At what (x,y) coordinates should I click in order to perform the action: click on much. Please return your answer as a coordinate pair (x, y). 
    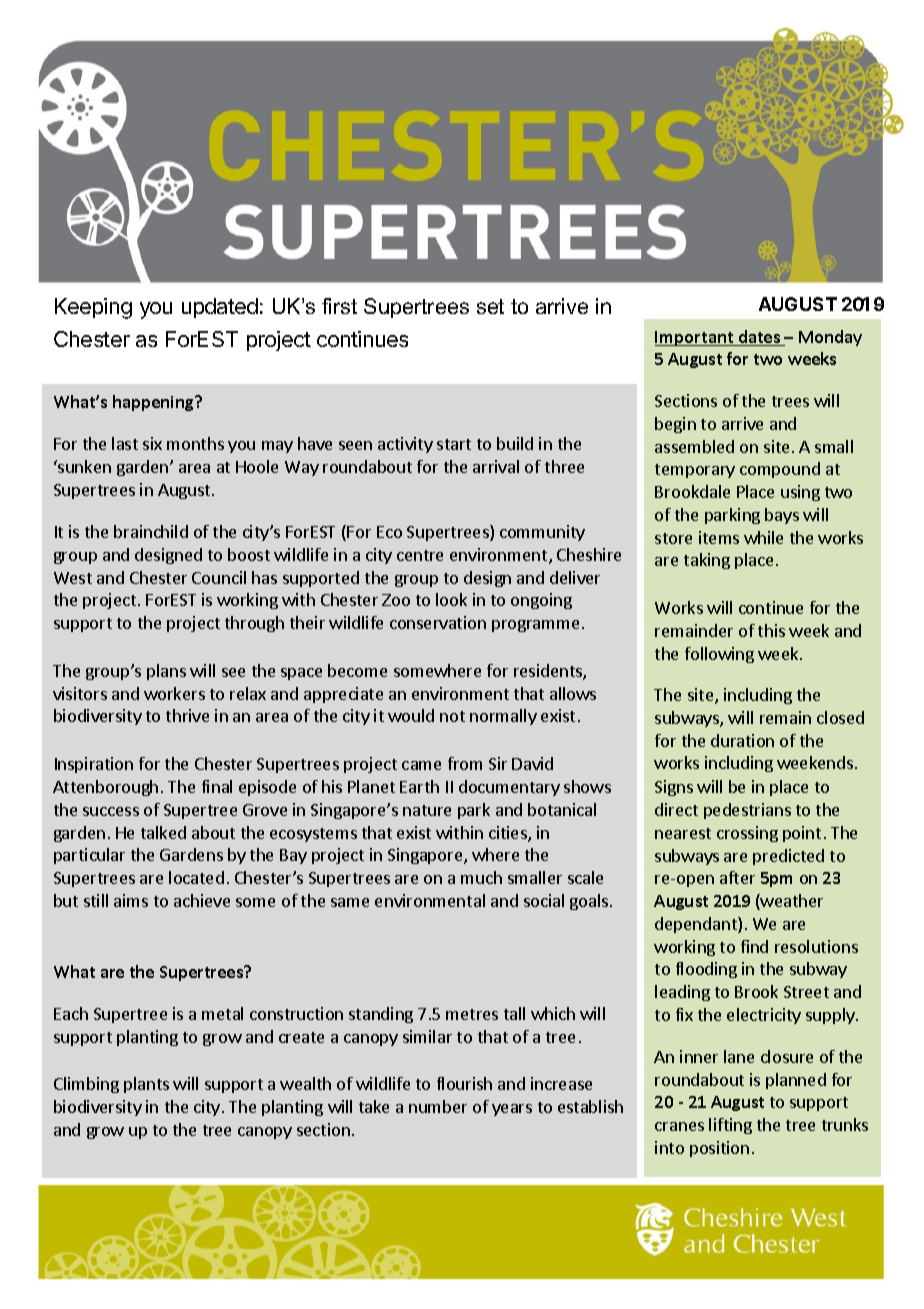
    Looking at the image, I should click on (481, 877).
